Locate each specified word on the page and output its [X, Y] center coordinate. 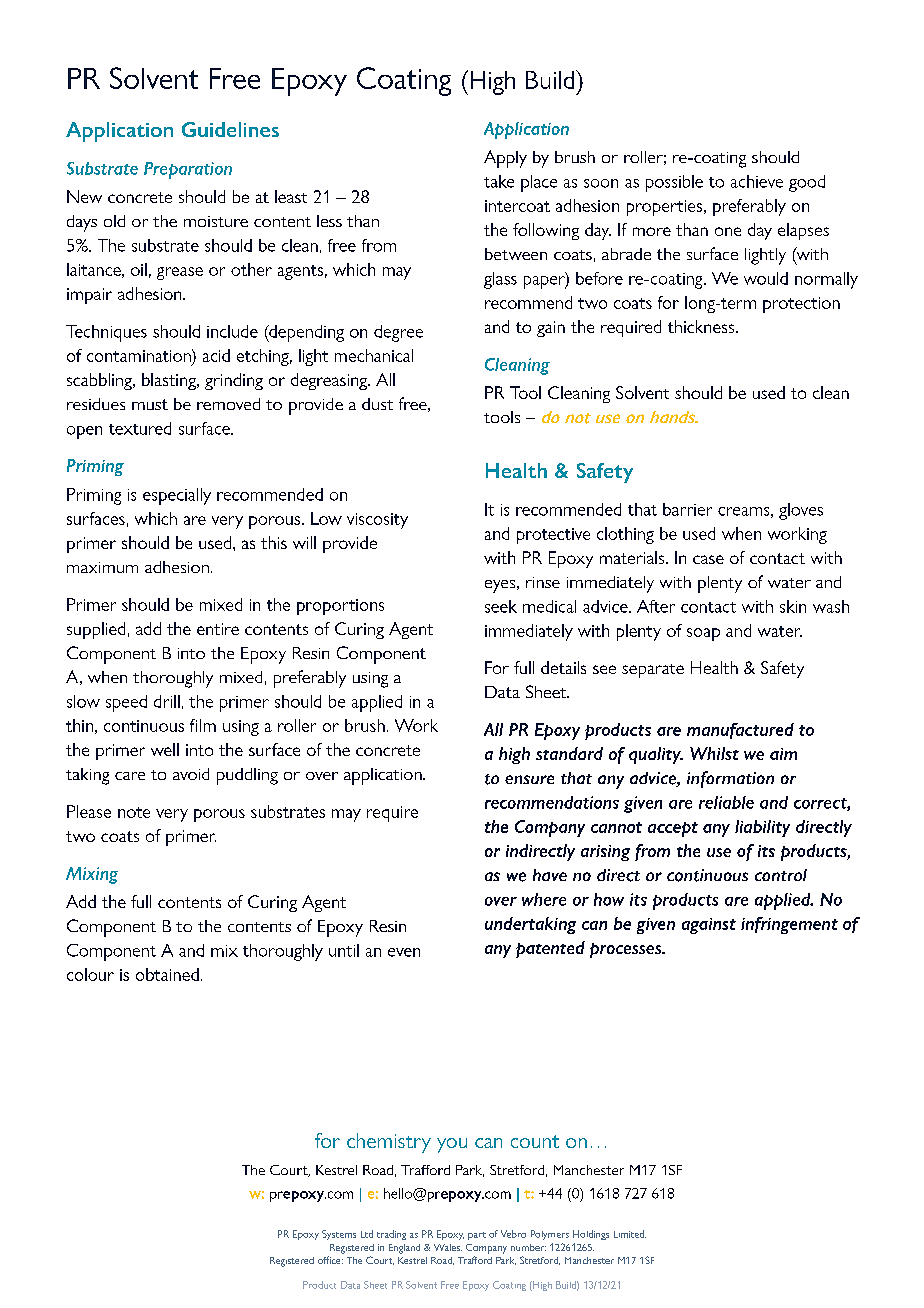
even [404, 952]
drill [167, 701]
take [499, 181]
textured [140, 428]
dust [377, 404]
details [563, 667]
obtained [167, 974]
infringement [789, 925]
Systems [339, 1235]
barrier [687, 509]
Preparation [188, 170]
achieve [757, 181]
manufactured [740, 731]
